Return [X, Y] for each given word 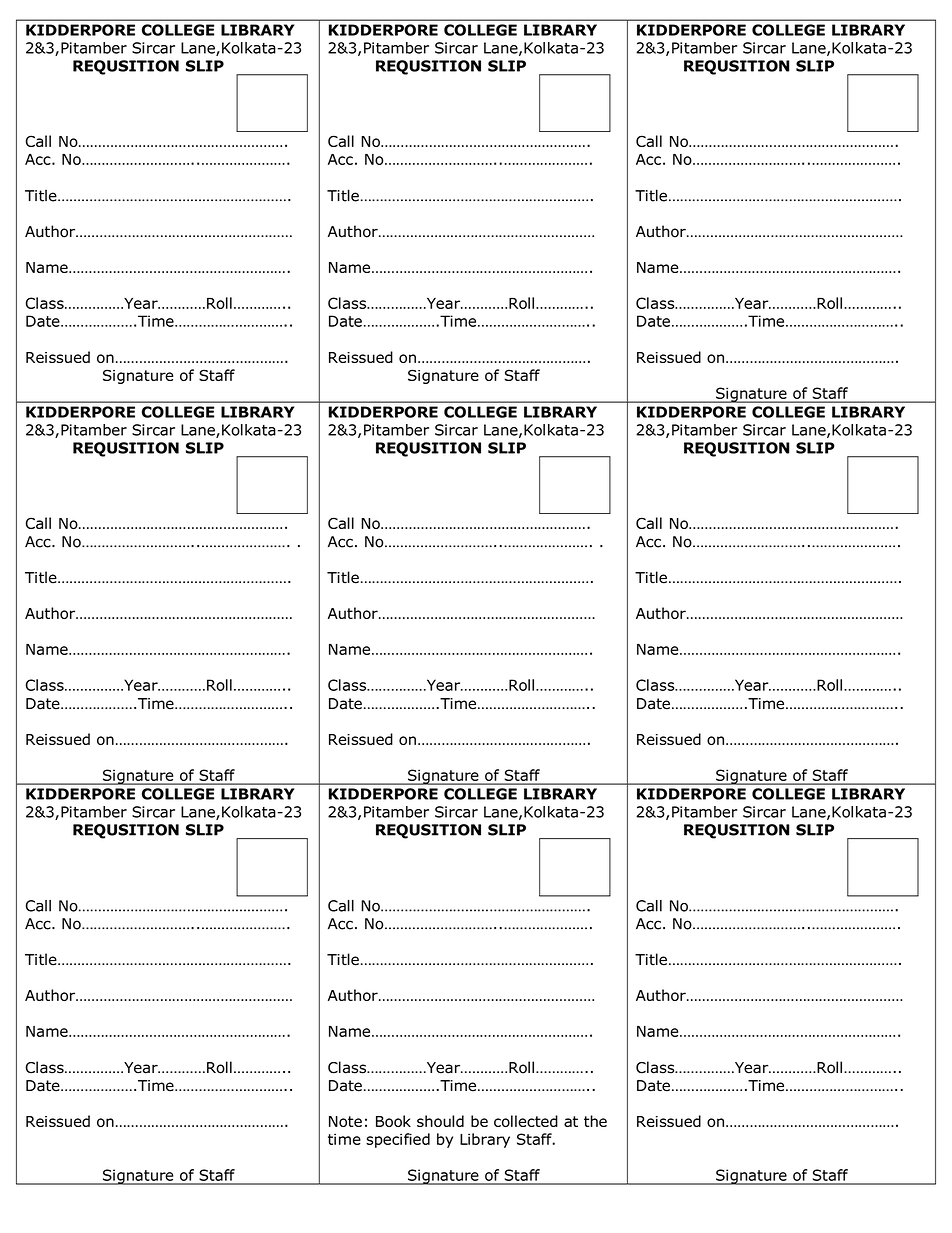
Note [345, 1121]
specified [398, 1140]
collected [526, 1121]
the [595, 1121]
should [440, 1121]
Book [393, 1121]
